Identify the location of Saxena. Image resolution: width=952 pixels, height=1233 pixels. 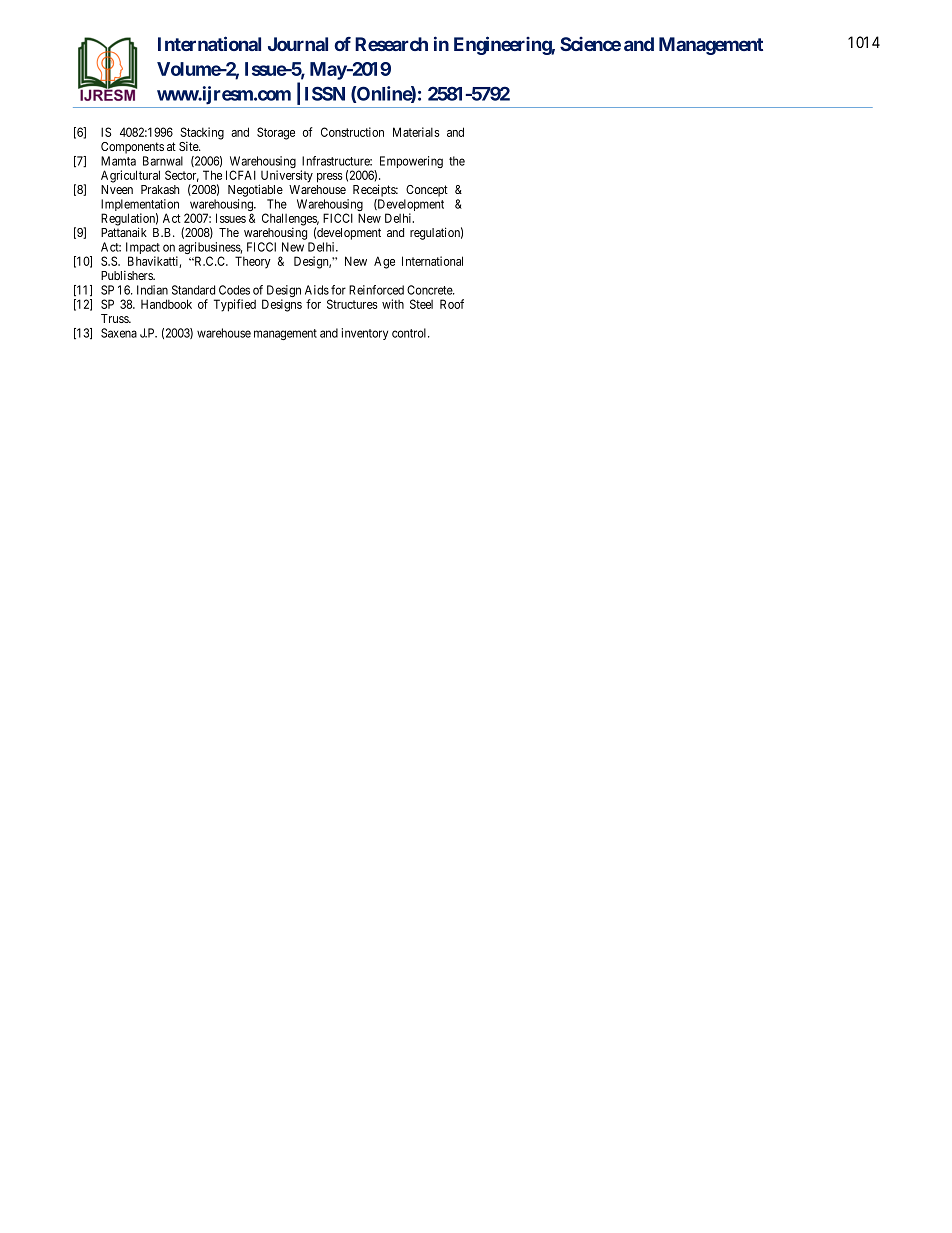
(119, 333).
